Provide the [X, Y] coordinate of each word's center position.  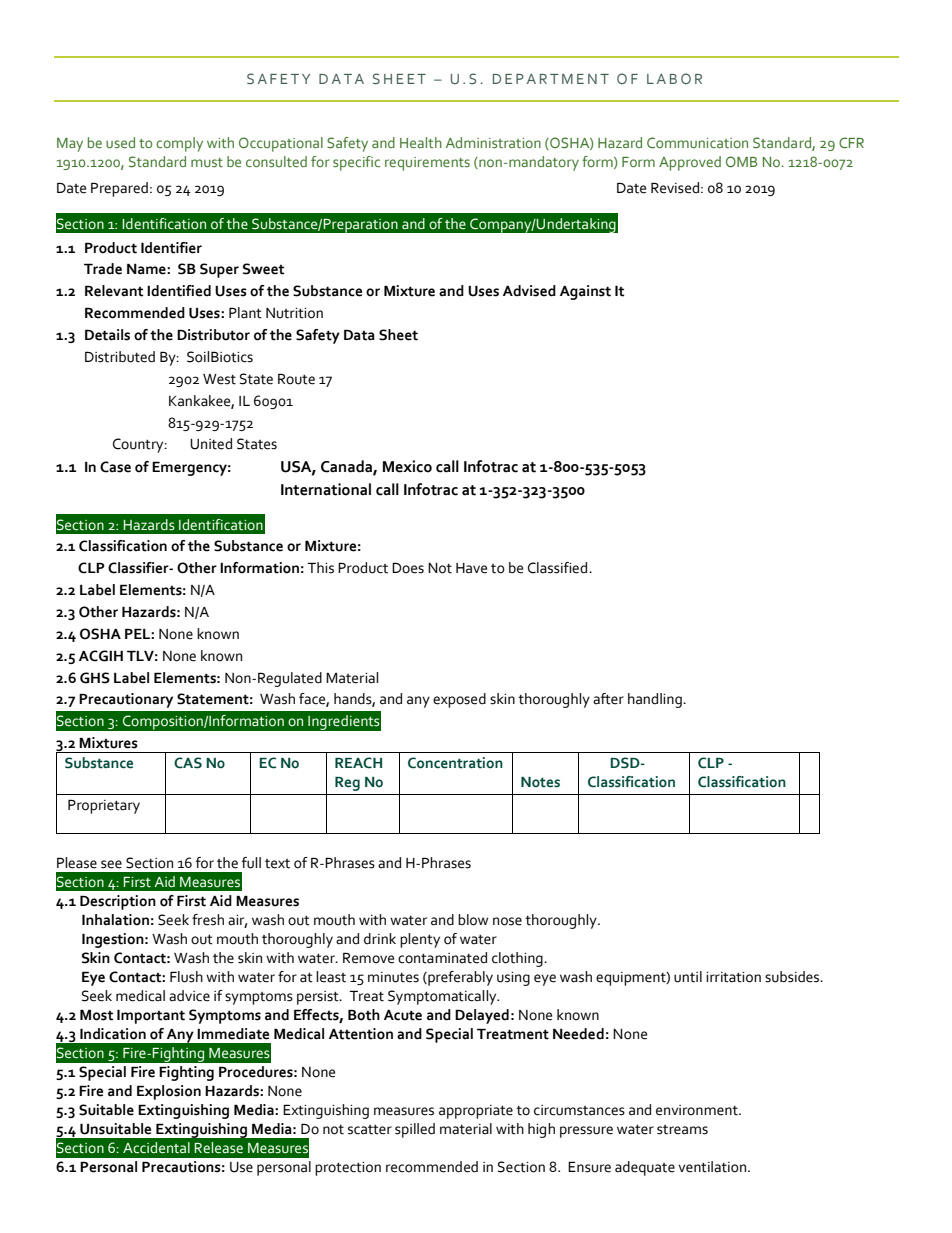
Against [585, 292]
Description [118, 902]
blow [473, 920]
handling [656, 700]
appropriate [476, 1112]
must [207, 162]
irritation [733, 977]
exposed [459, 700]
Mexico [407, 466]
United [211, 444]
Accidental [156, 1148]
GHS [95, 678]
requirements [427, 164]
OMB [741, 161]
